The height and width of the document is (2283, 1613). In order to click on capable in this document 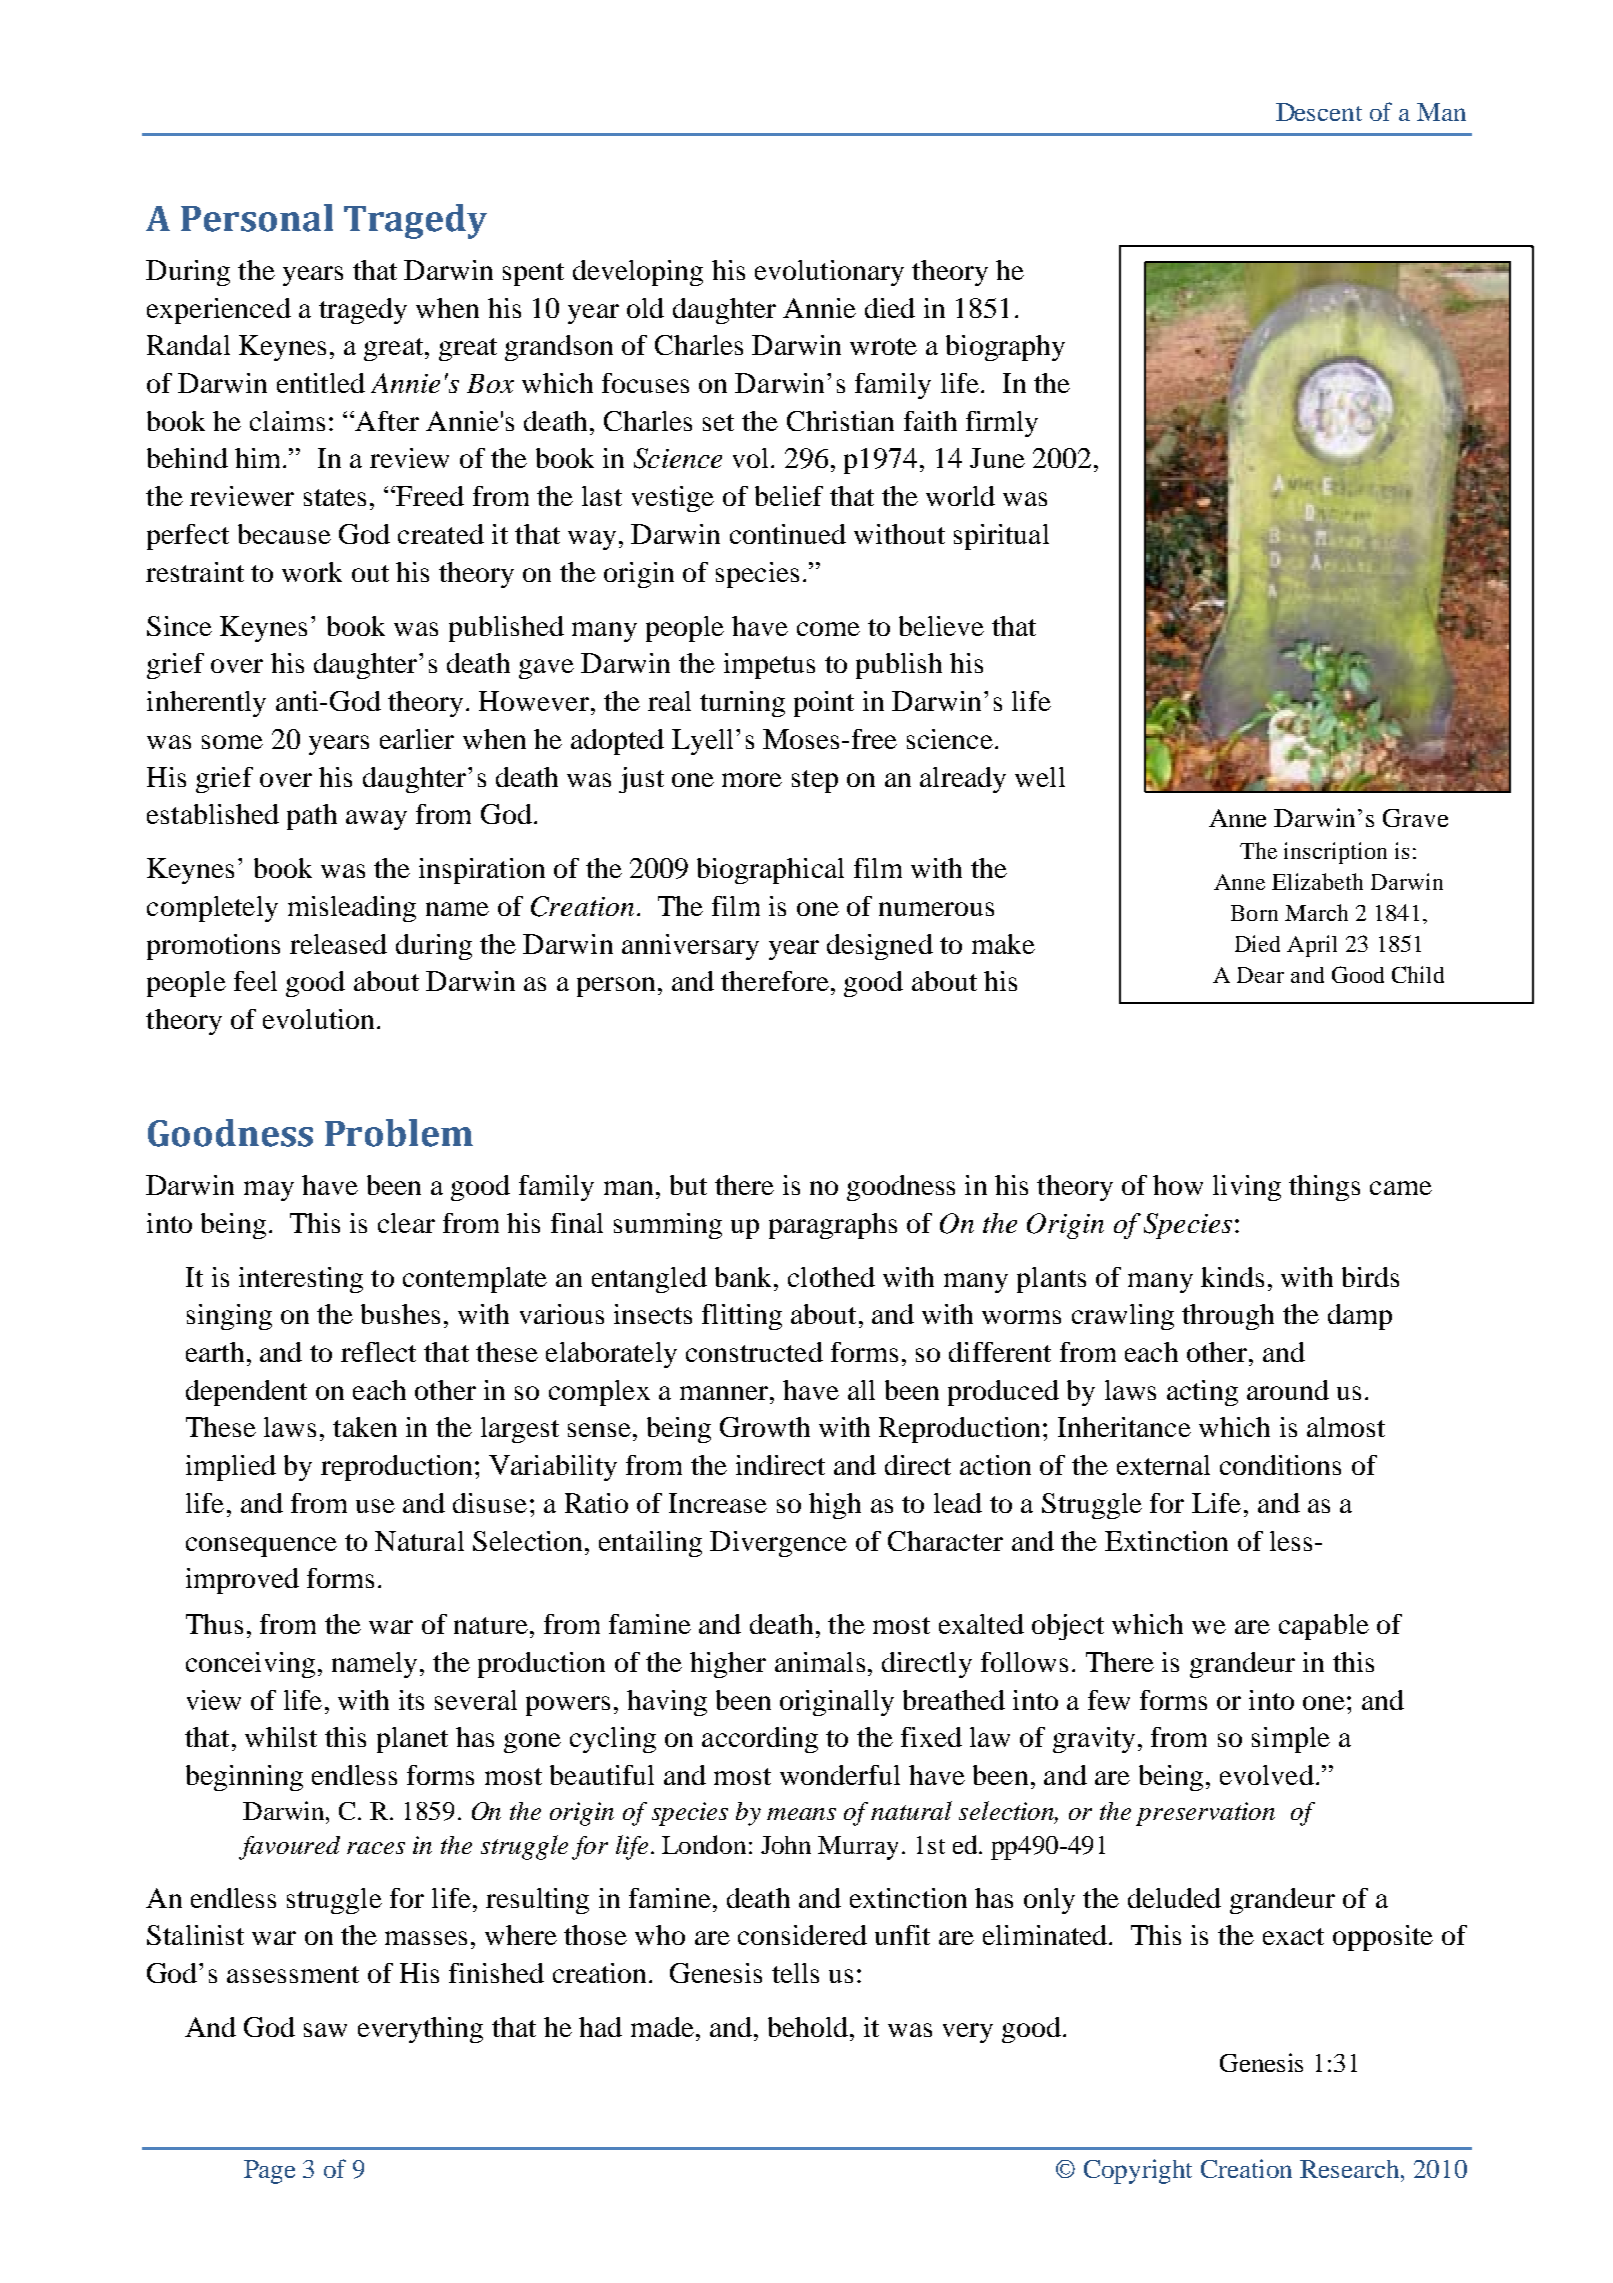, I will do `click(1324, 1627)`.
